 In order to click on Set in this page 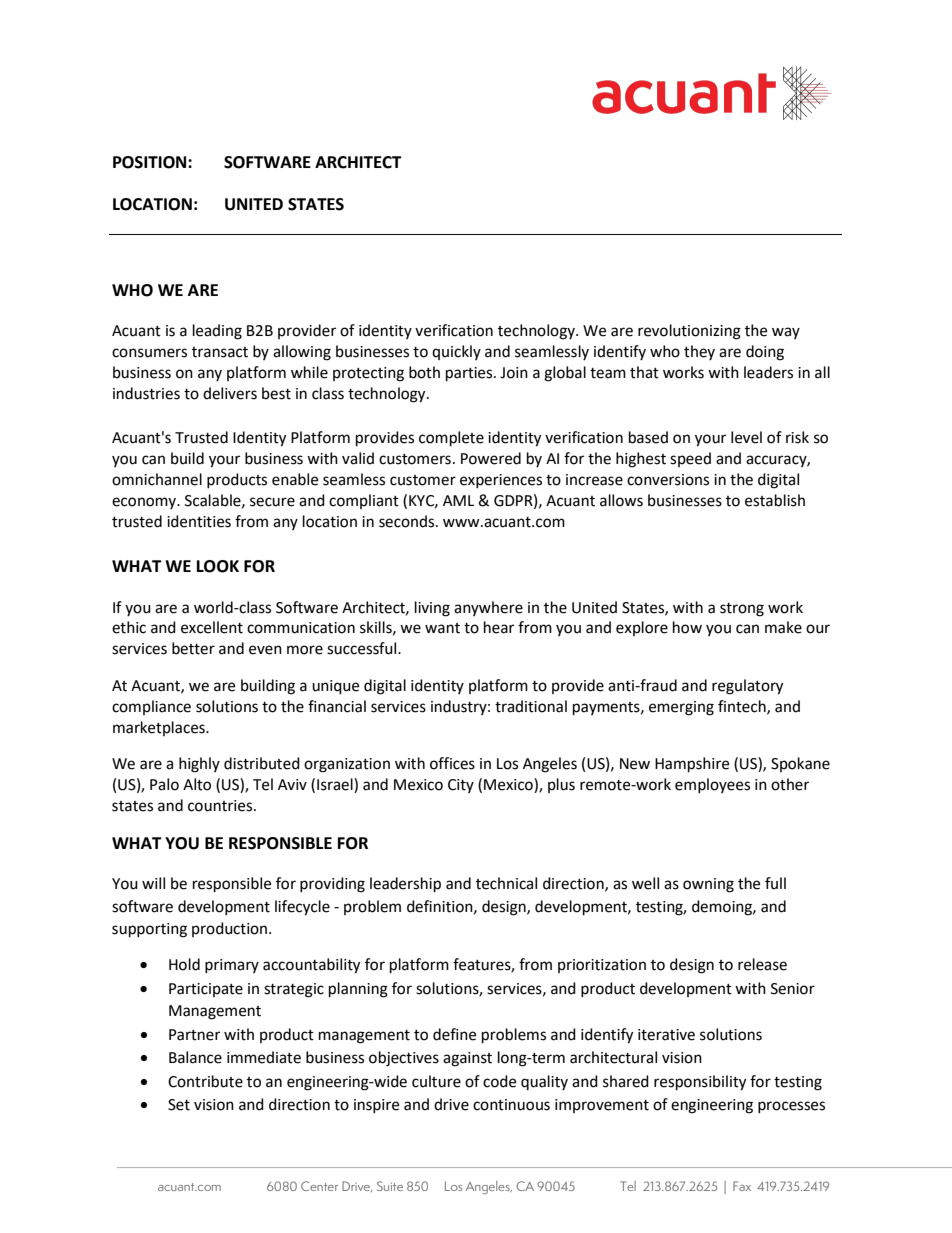, I will do `click(179, 1105)`.
